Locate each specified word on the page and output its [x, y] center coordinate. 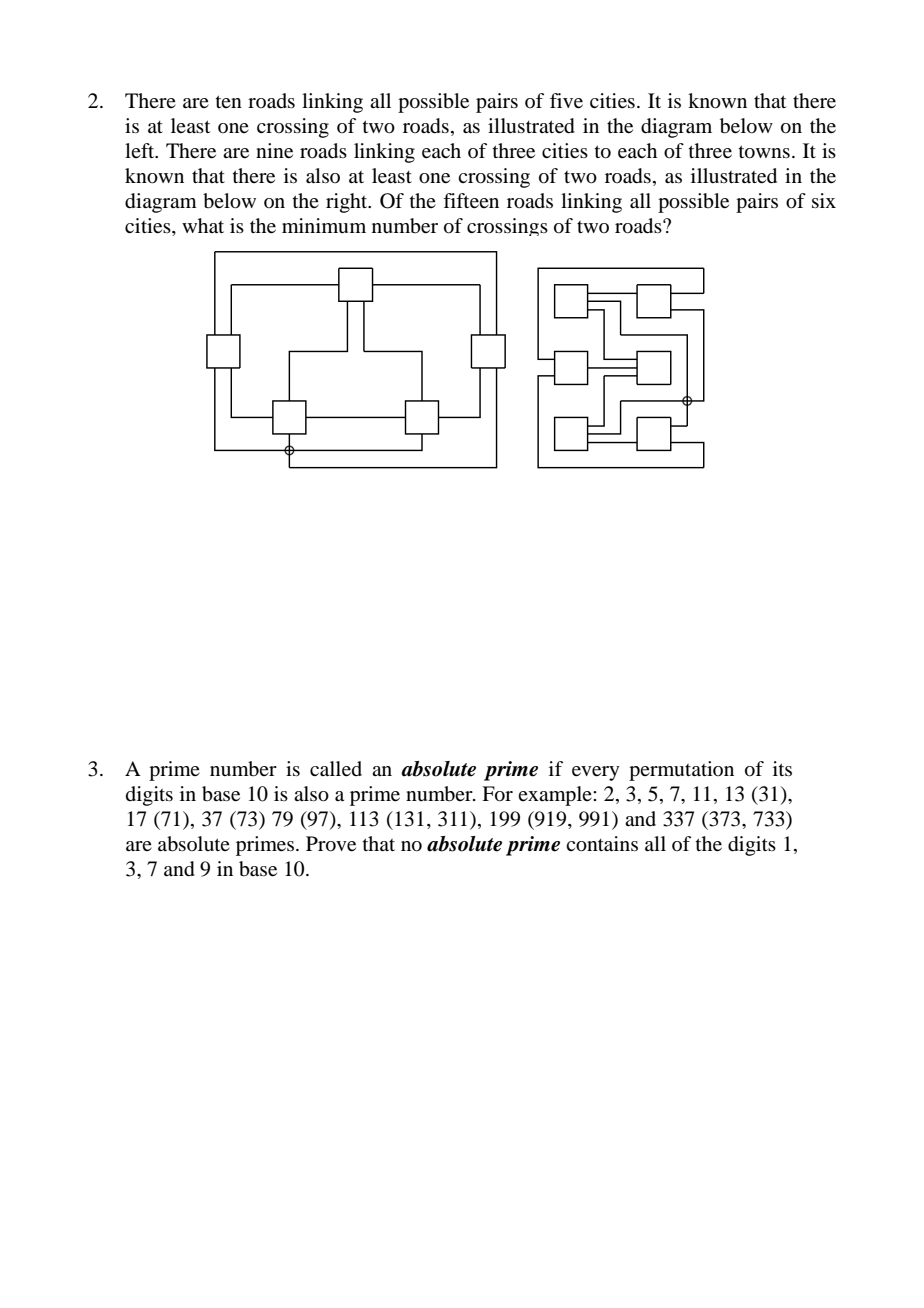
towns [764, 152]
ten [229, 101]
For [497, 794]
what [203, 226]
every [596, 773]
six [824, 200]
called [336, 769]
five [566, 101]
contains [602, 844]
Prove [331, 844]
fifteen [471, 201]
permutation [681, 771]
